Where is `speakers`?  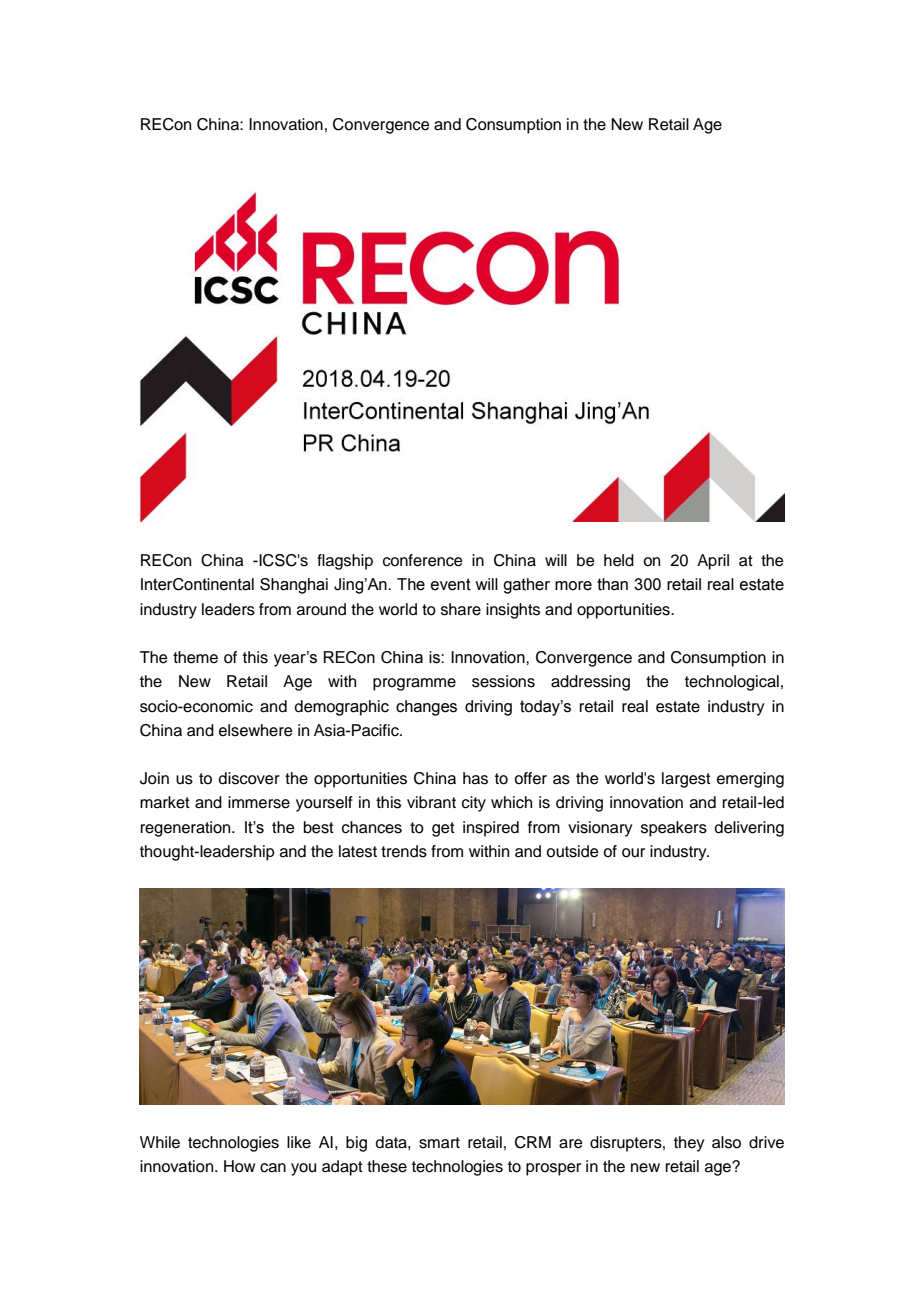 speakers is located at coordinates (674, 829).
